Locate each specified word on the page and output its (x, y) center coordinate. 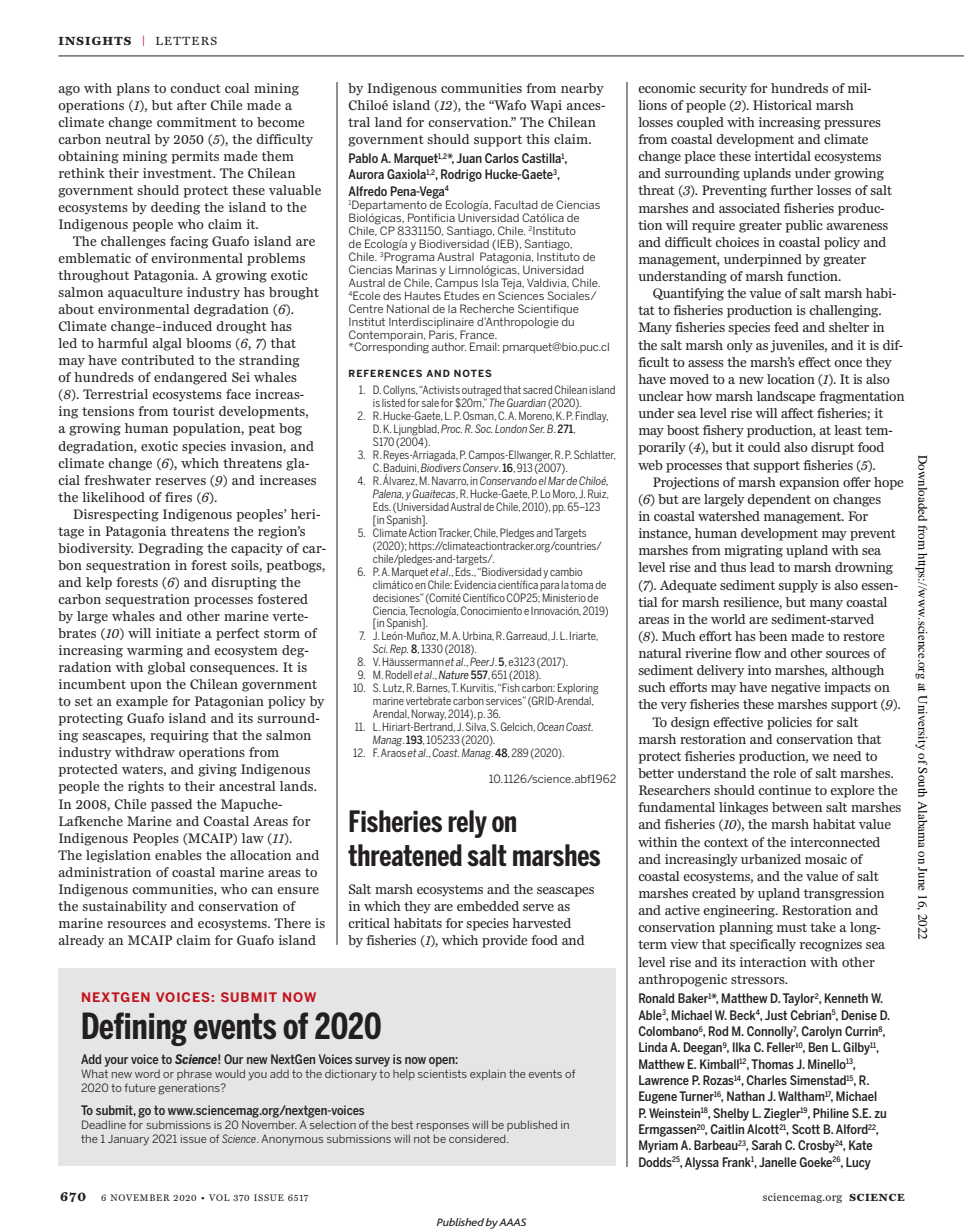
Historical (782, 105)
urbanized (771, 859)
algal (167, 344)
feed (786, 327)
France (478, 334)
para (549, 587)
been (773, 636)
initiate (178, 633)
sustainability (124, 907)
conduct (195, 88)
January (128, 1140)
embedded (488, 906)
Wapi (546, 106)
